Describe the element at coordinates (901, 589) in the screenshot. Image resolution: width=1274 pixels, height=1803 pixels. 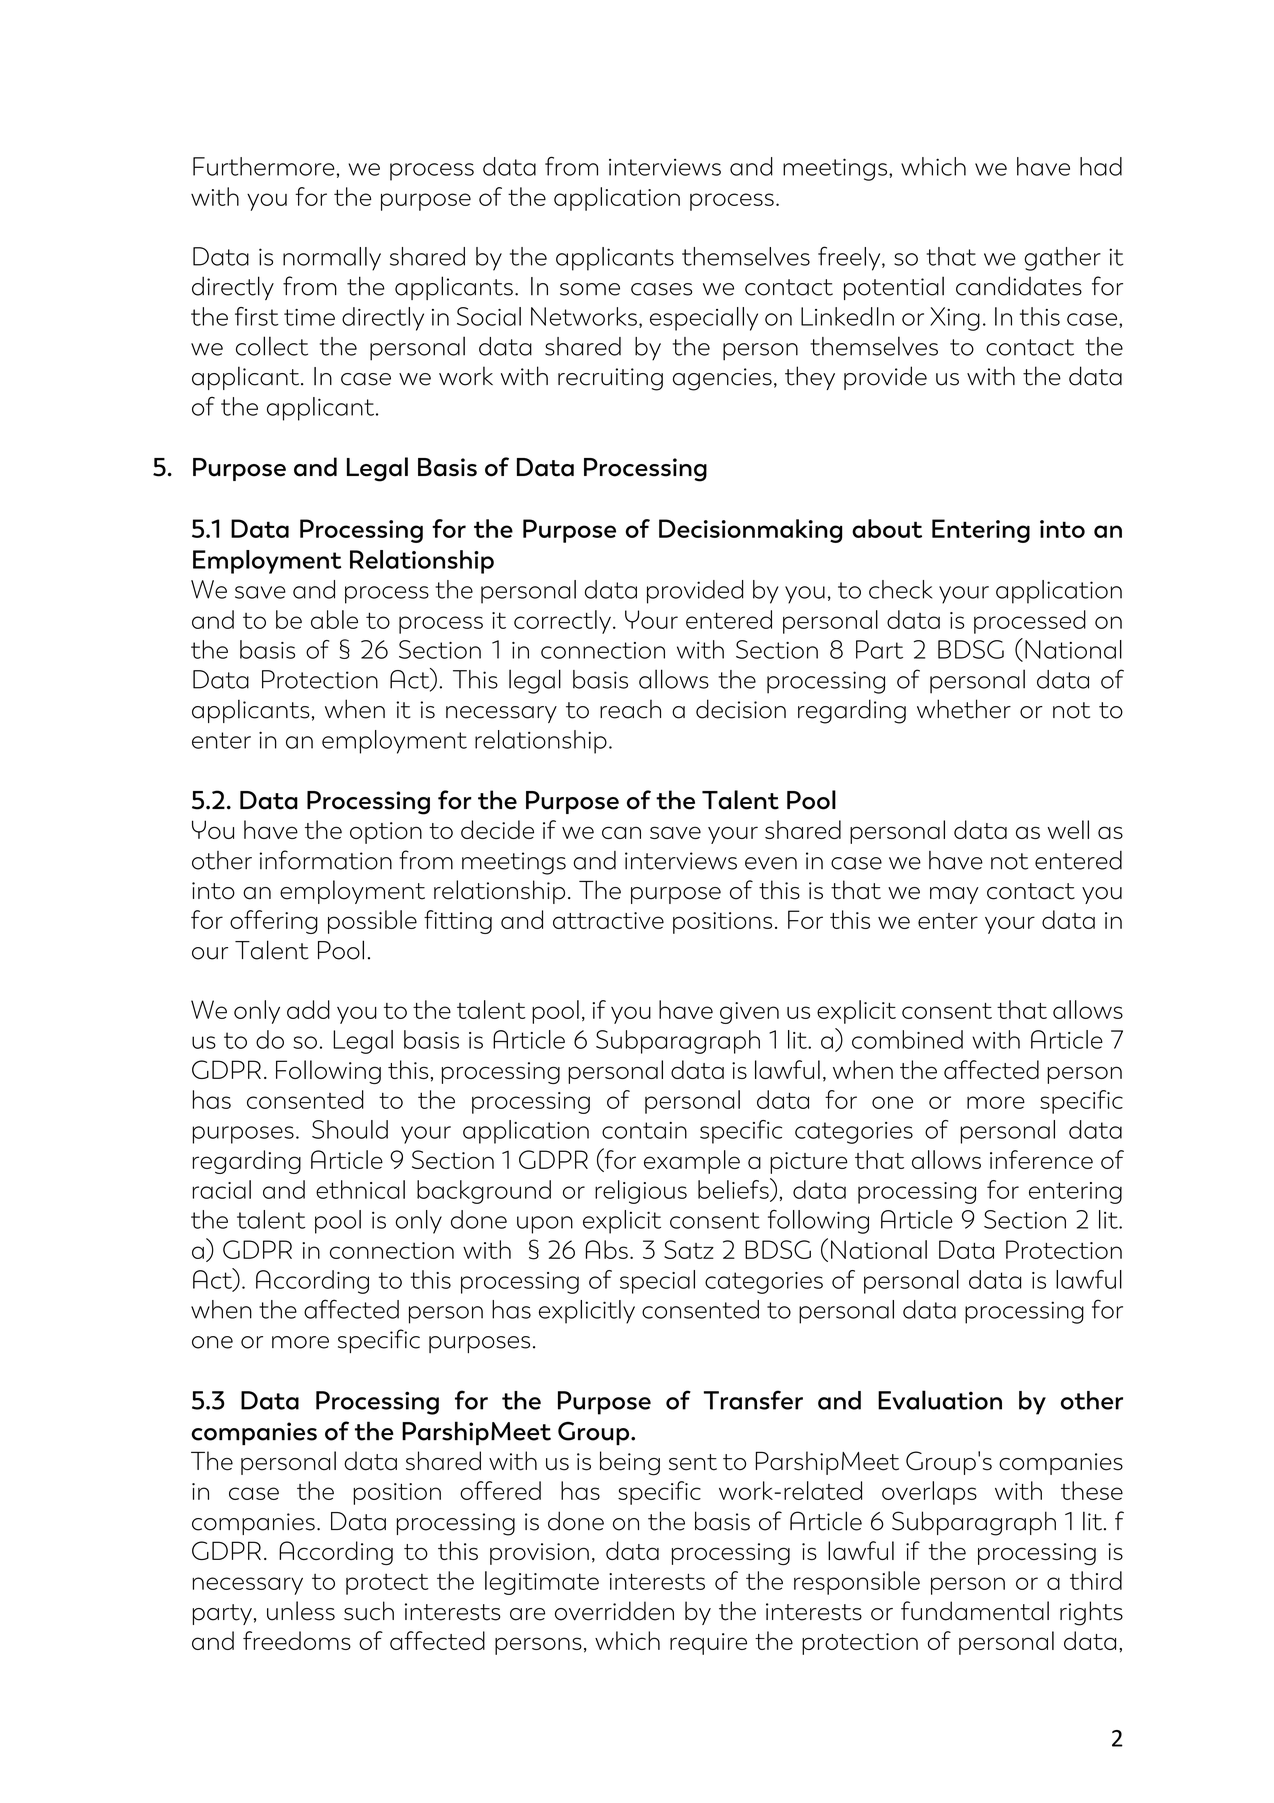
I see `check` at that location.
